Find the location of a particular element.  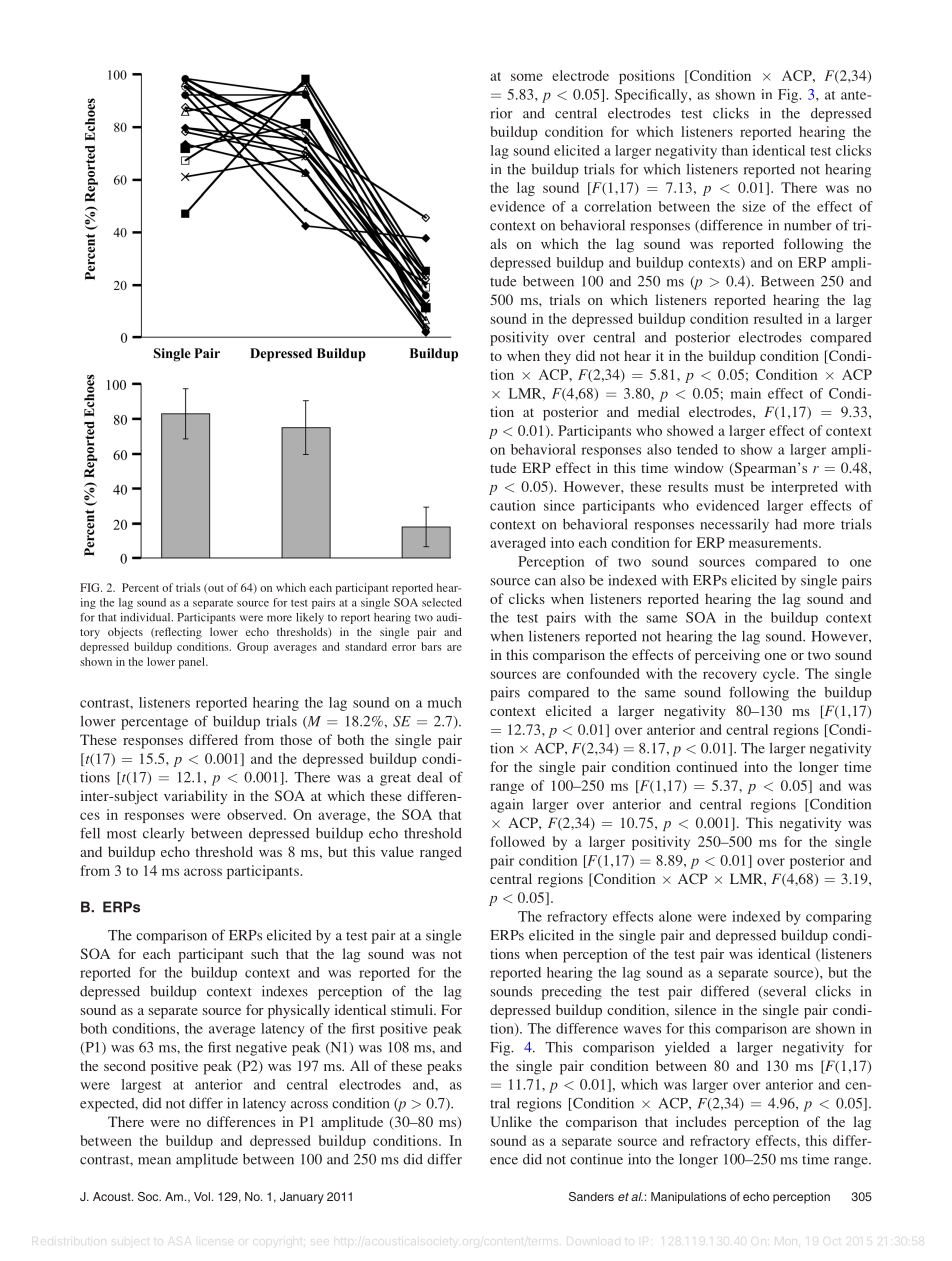

mean is located at coordinates (154, 1161).
